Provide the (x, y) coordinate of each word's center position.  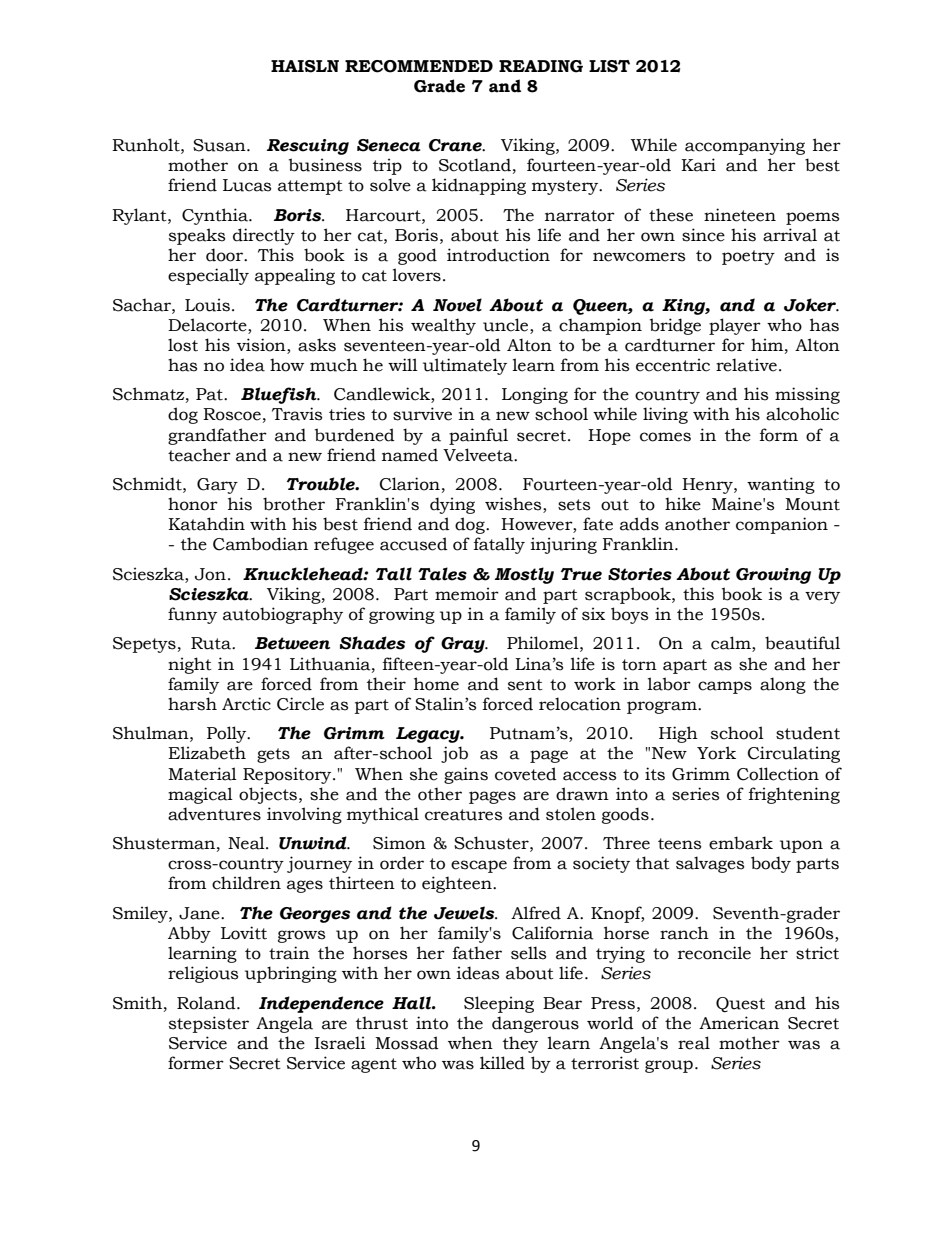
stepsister (209, 1024)
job (454, 754)
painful (478, 436)
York (716, 753)
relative (746, 365)
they (520, 1044)
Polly (228, 734)
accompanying (745, 146)
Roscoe (232, 414)
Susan (220, 145)
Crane (456, 145)
